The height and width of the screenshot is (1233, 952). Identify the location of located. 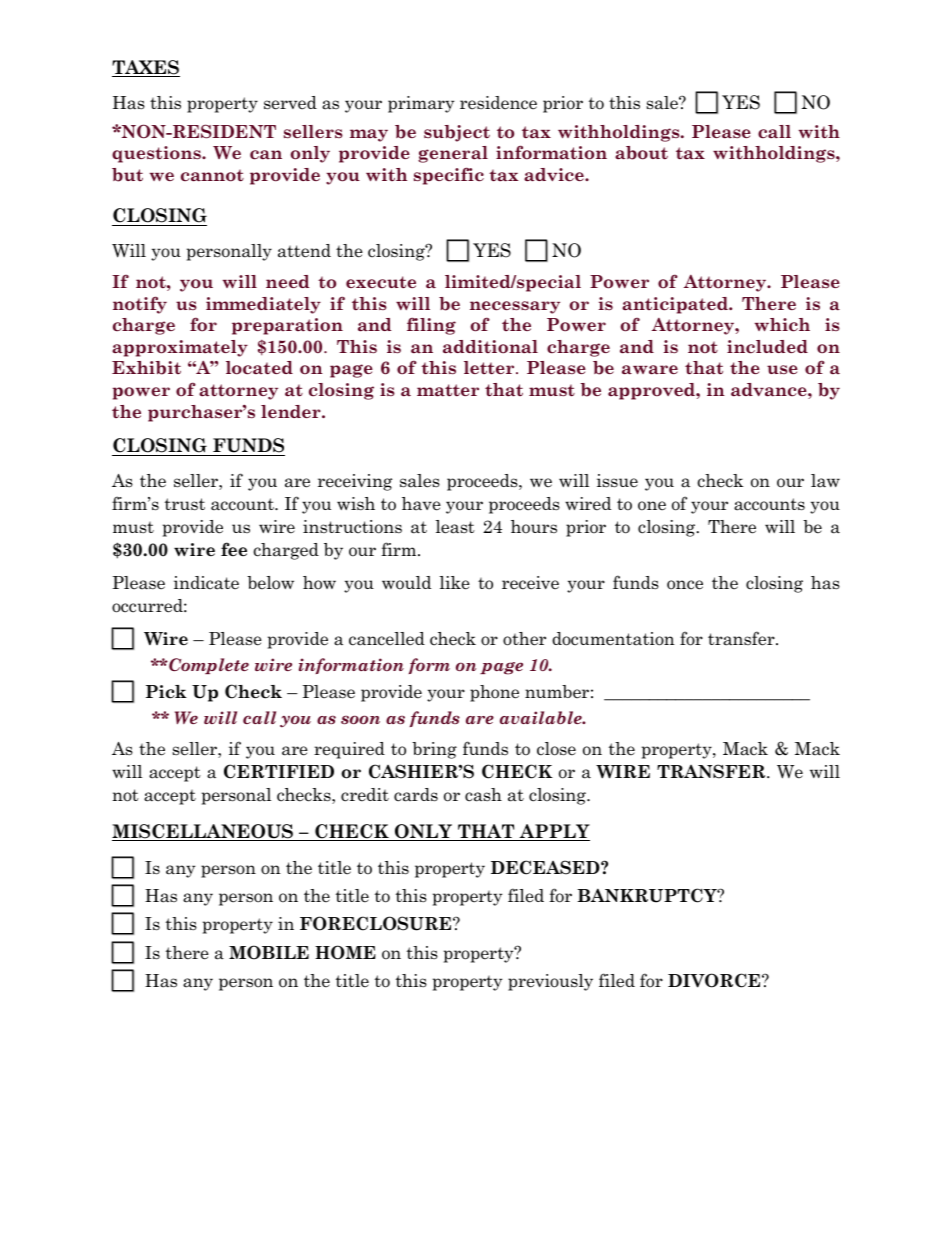
(259, 368).
